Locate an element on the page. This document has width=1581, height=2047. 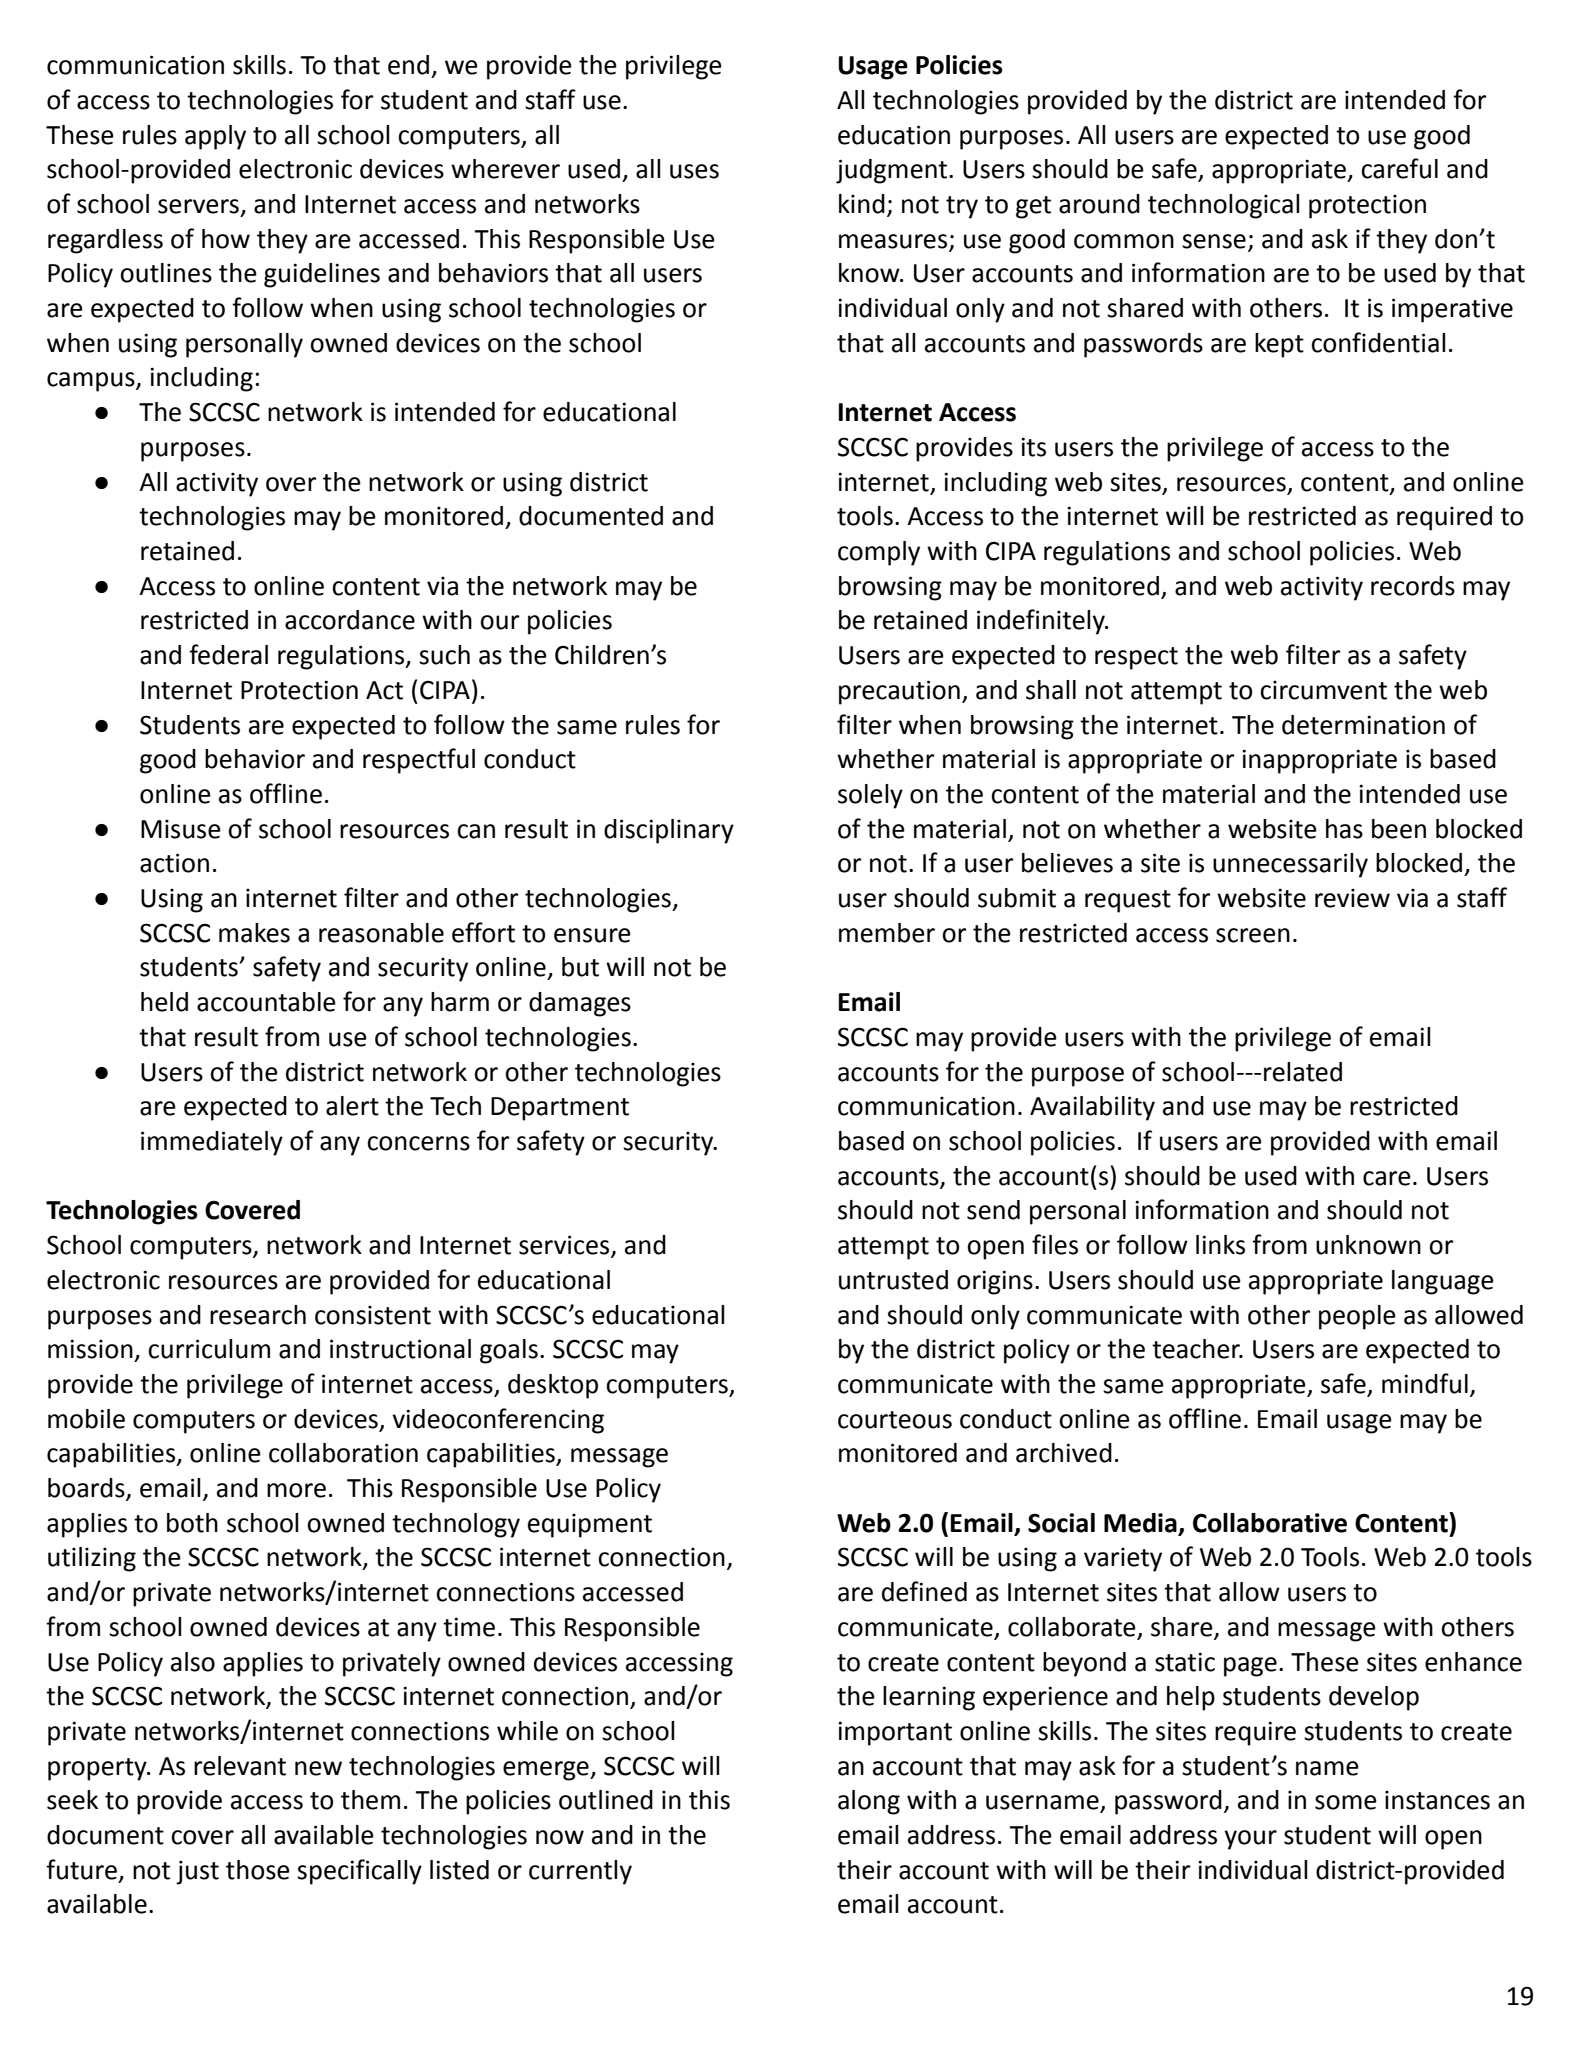
curriculum is located at coordinates (209, 1349).
